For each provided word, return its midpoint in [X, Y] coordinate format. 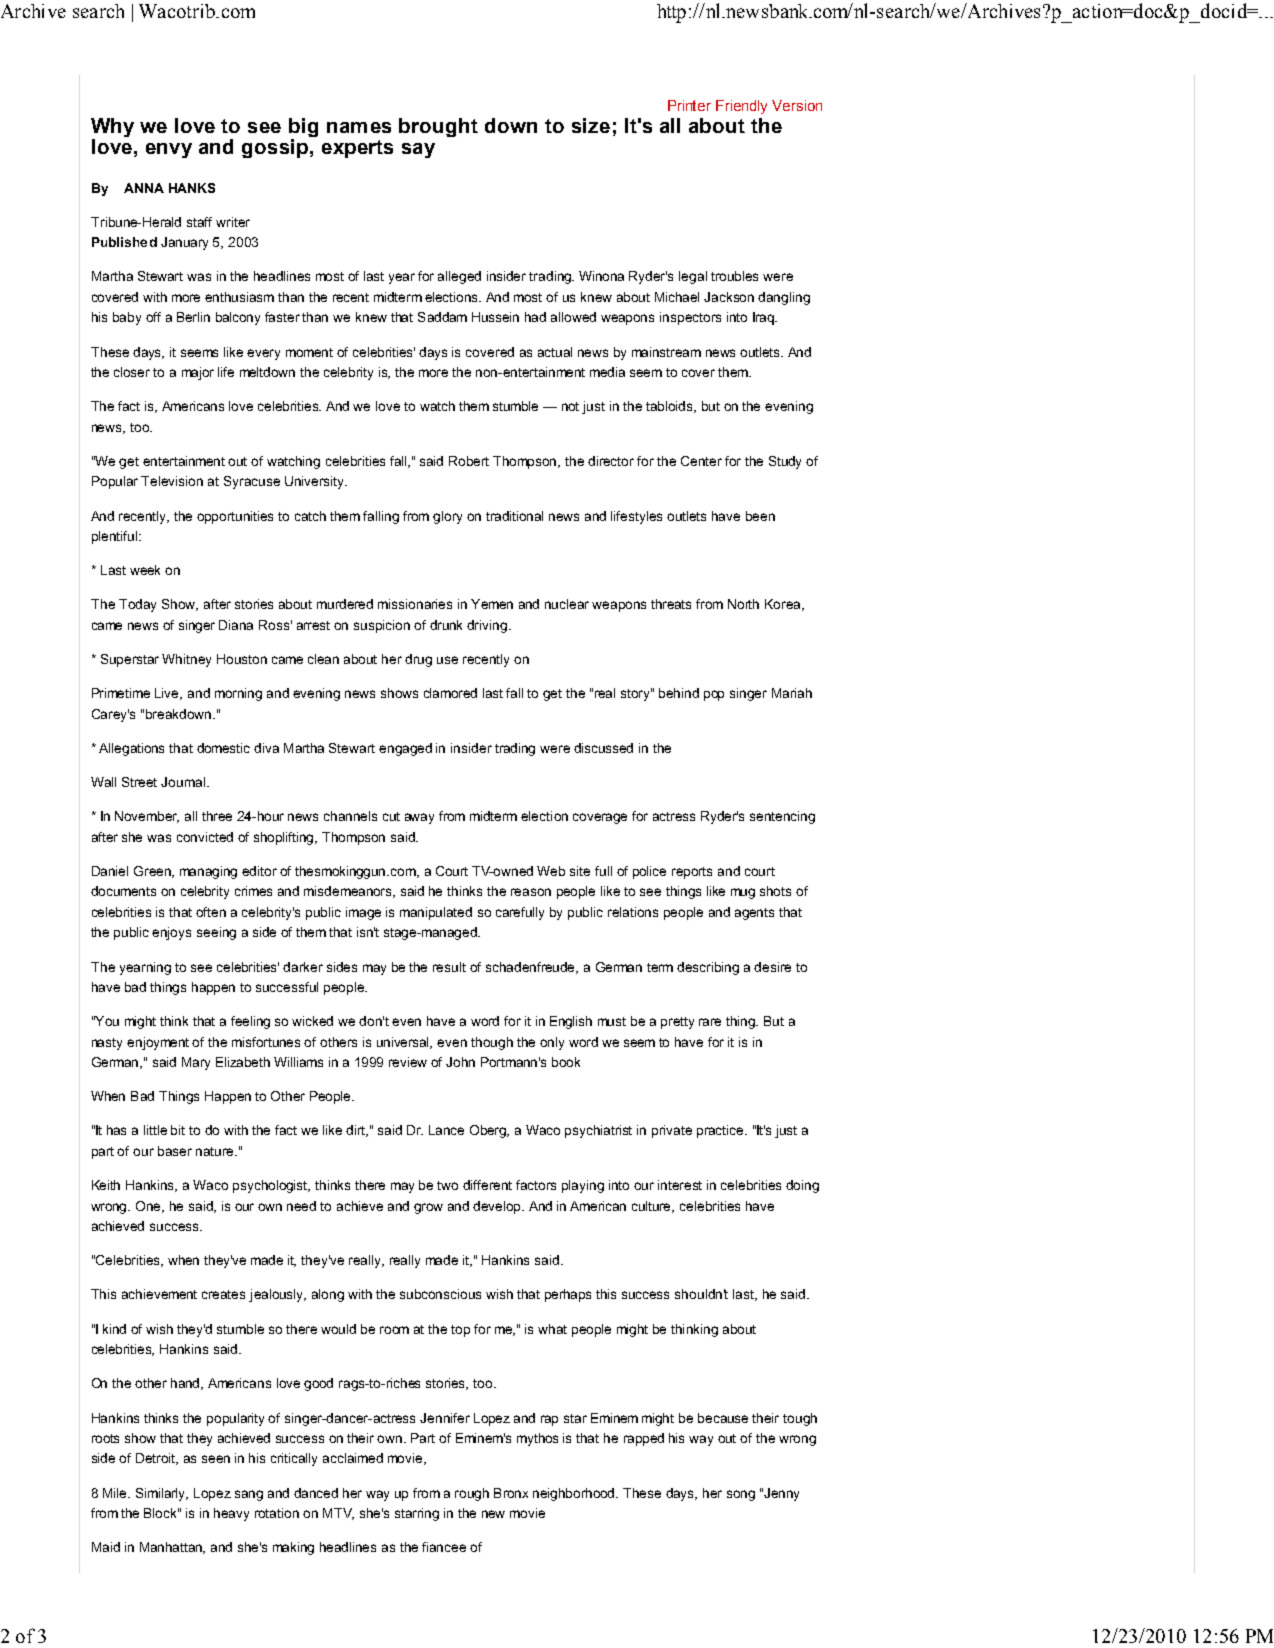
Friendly [741, 107]
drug [418, 660]
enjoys [171, 933]
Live [168, 694]
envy [169, 150]
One [149, 1207]
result [449, 967]
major [198, 373]
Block [161, 1513]
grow [428, 1208]
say [418, 150]
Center [701, 461]
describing [708, 968]
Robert [469, 461]
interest [680, 1185]
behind [679, 693]
